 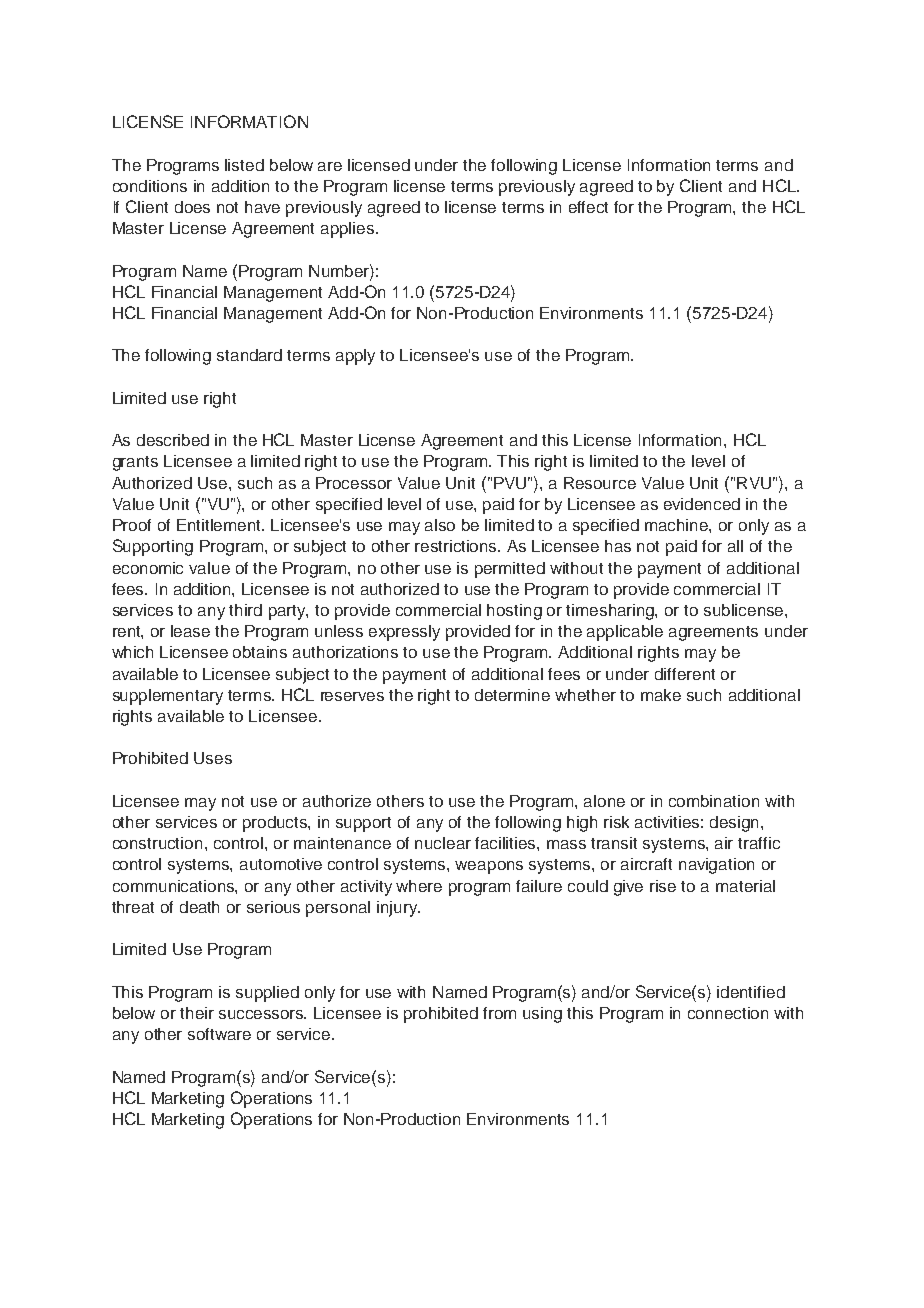 I want to click on from, so click(x=499, y=1013).
